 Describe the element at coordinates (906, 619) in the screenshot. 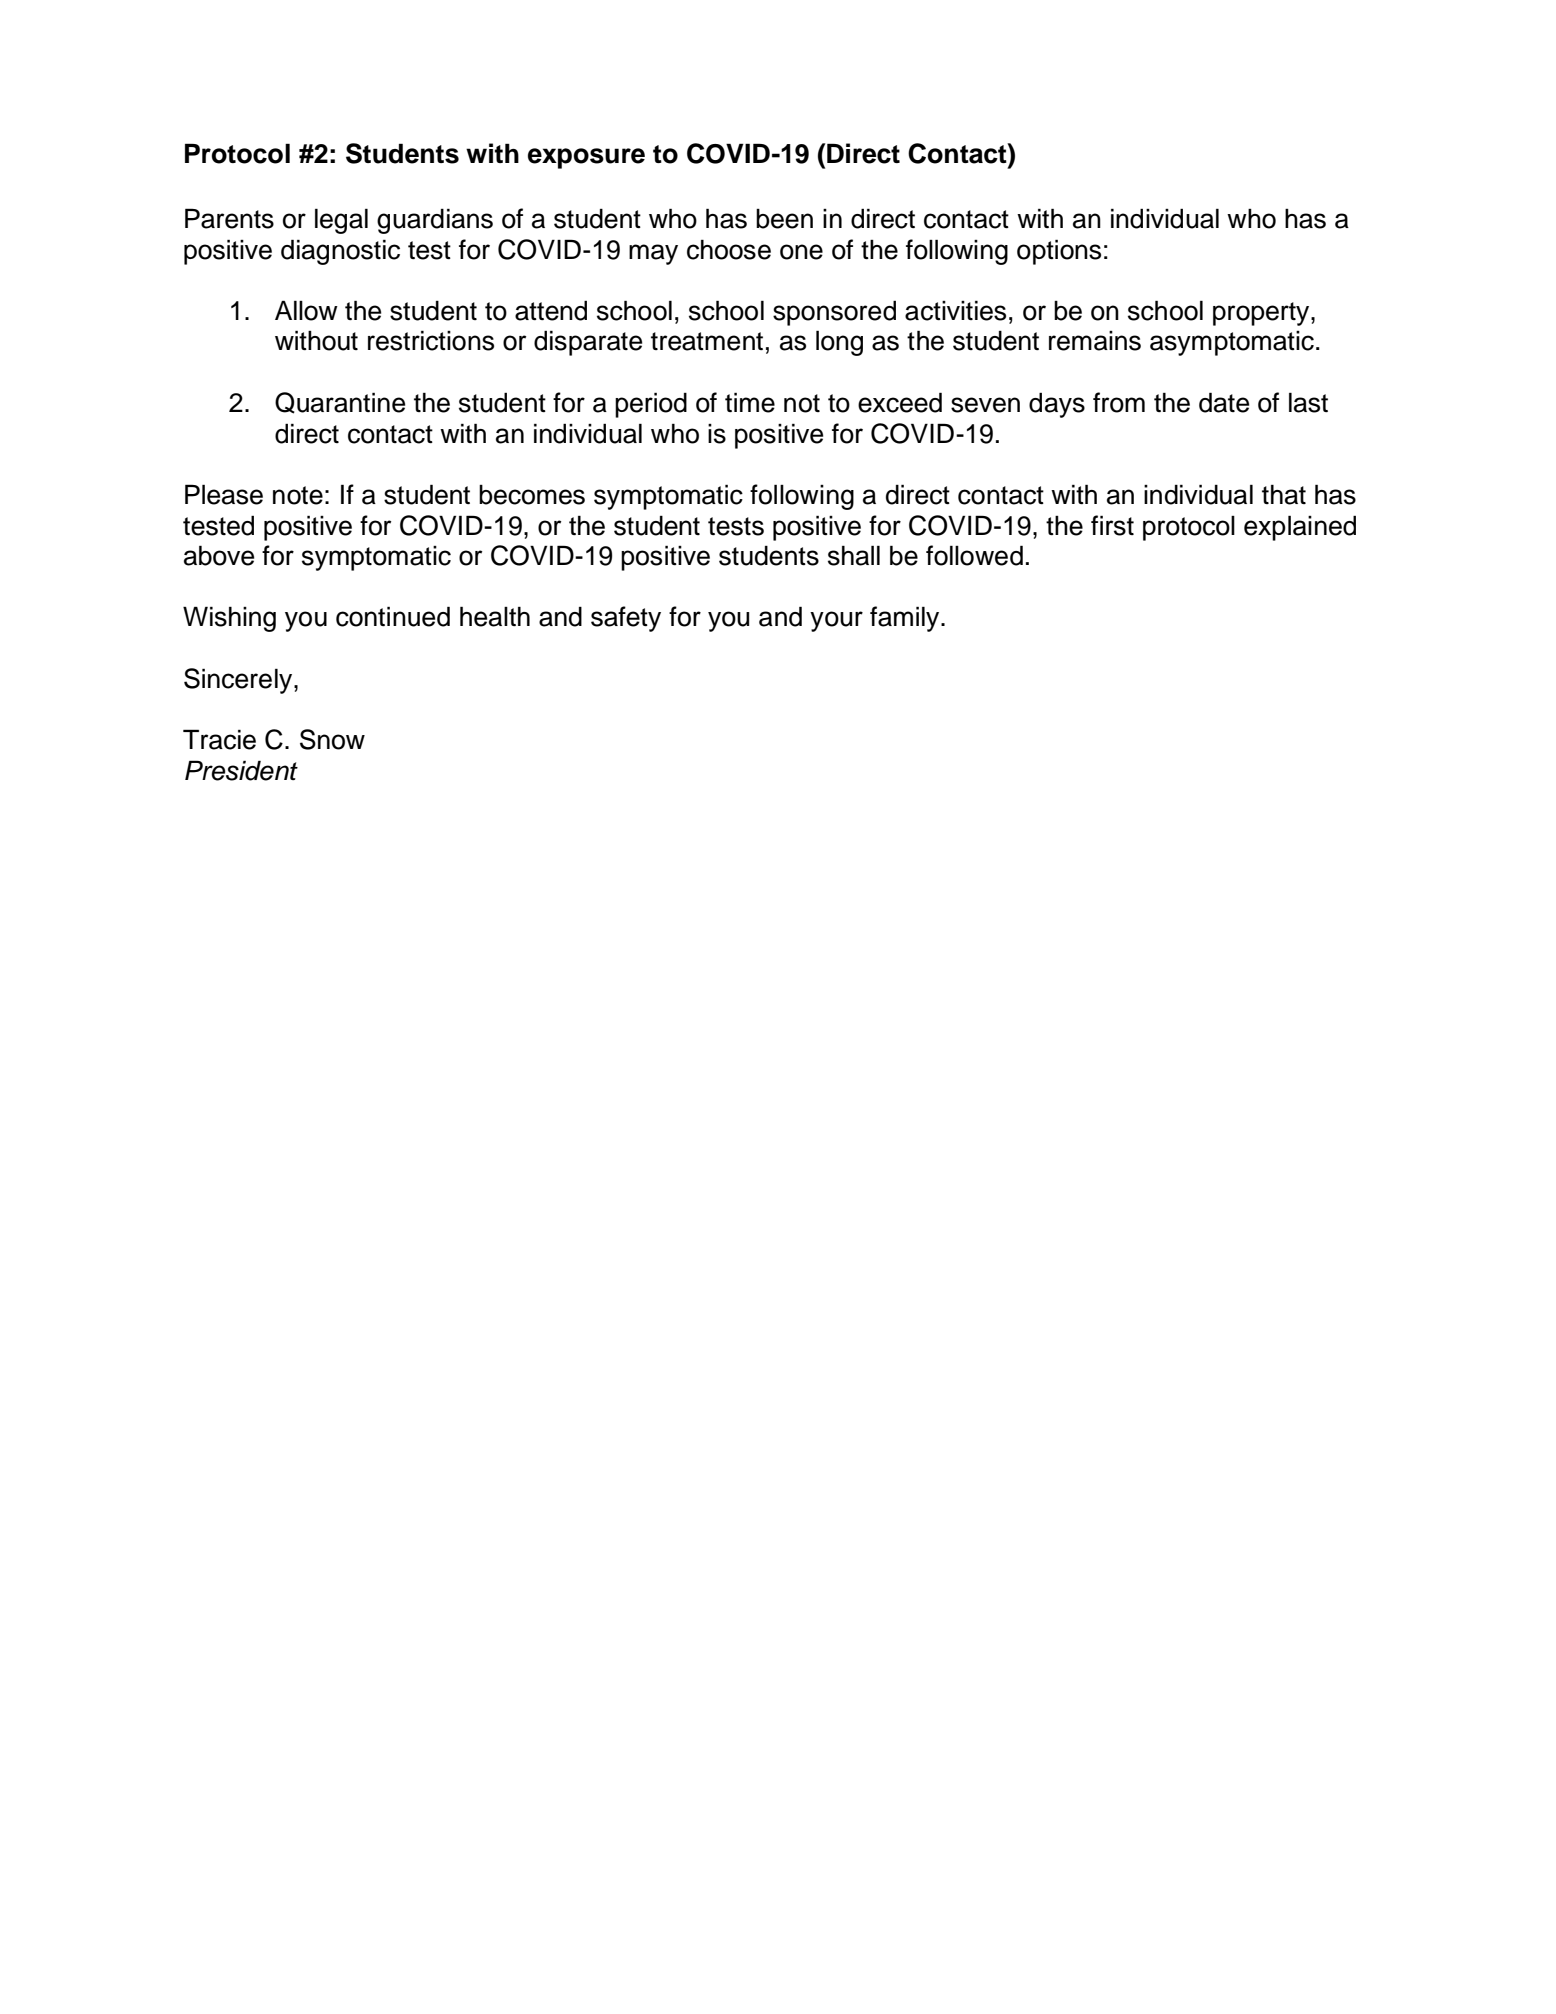

I see `family` at that location.
